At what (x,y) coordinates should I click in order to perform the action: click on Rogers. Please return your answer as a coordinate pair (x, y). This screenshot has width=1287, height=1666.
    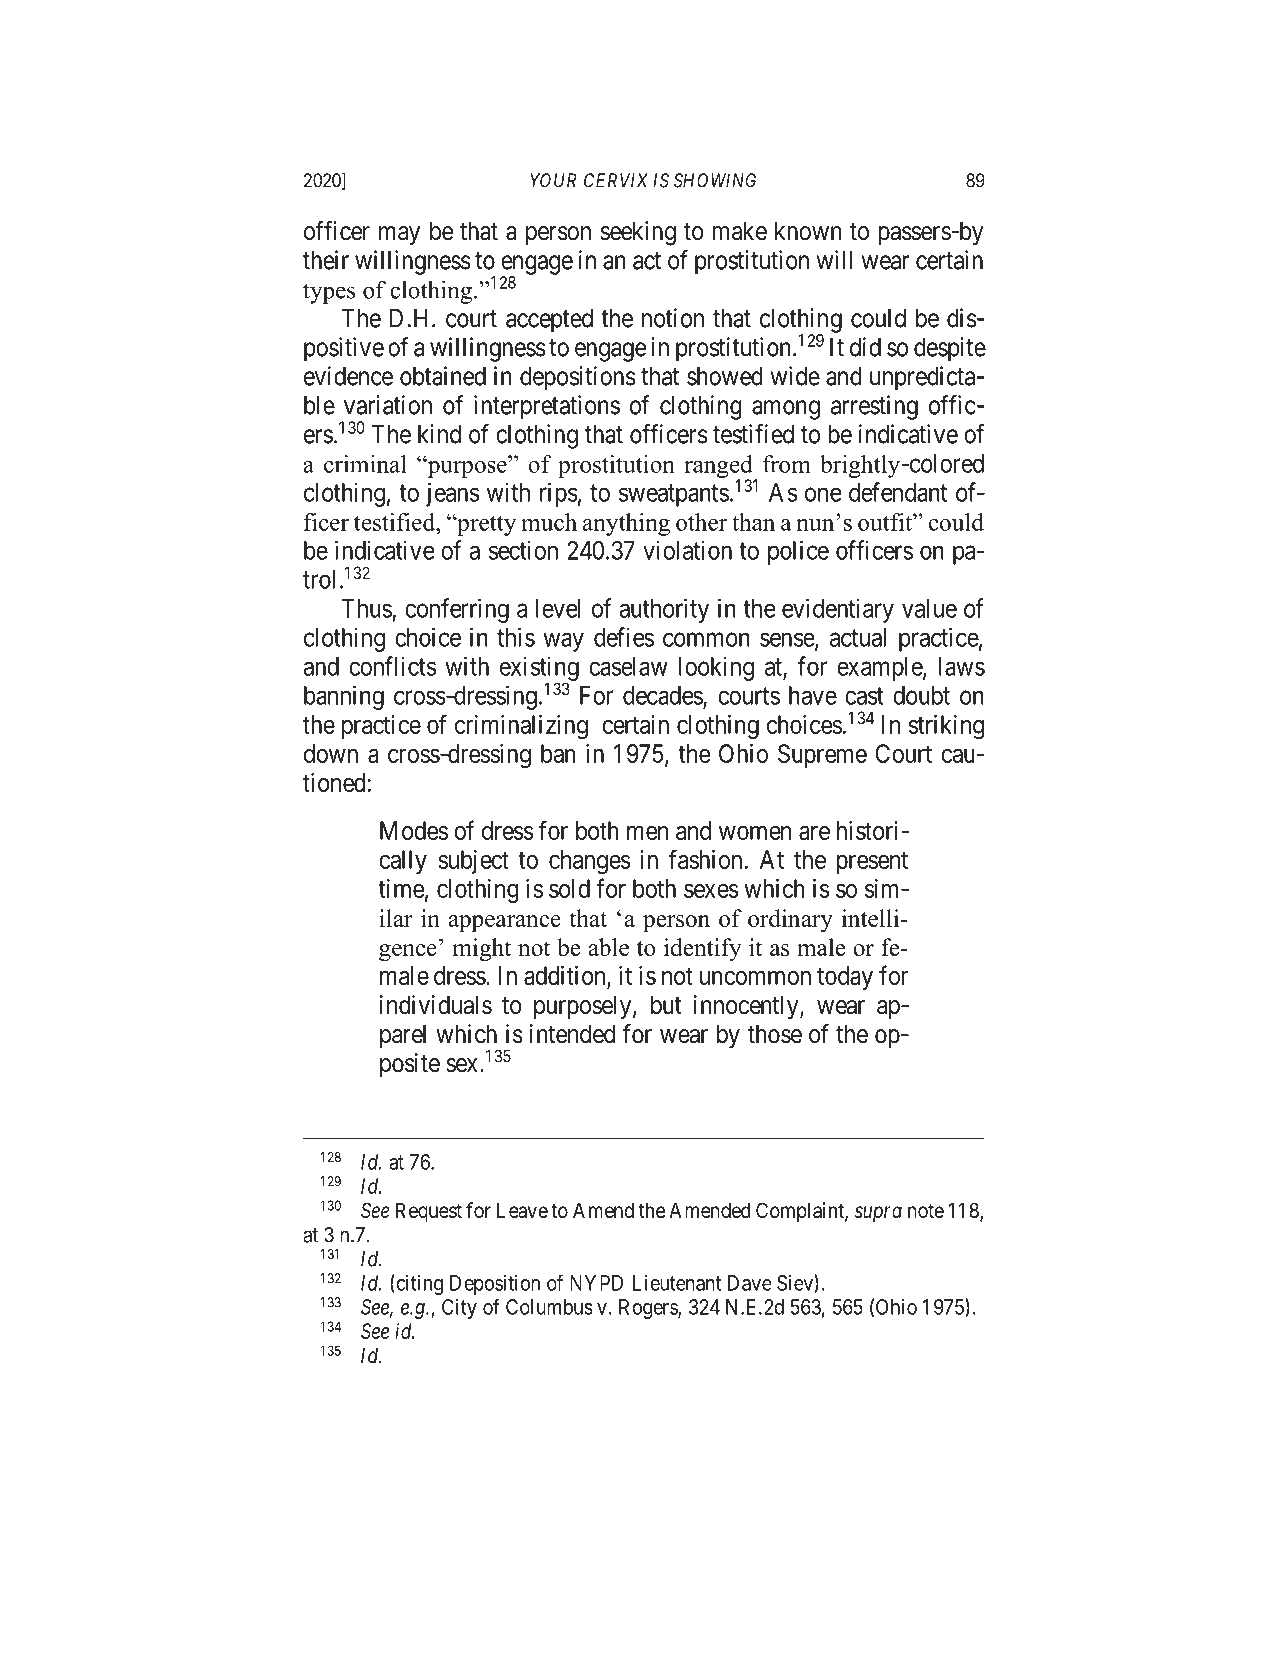
    Looking at the image, I should click on (649, 1309).
